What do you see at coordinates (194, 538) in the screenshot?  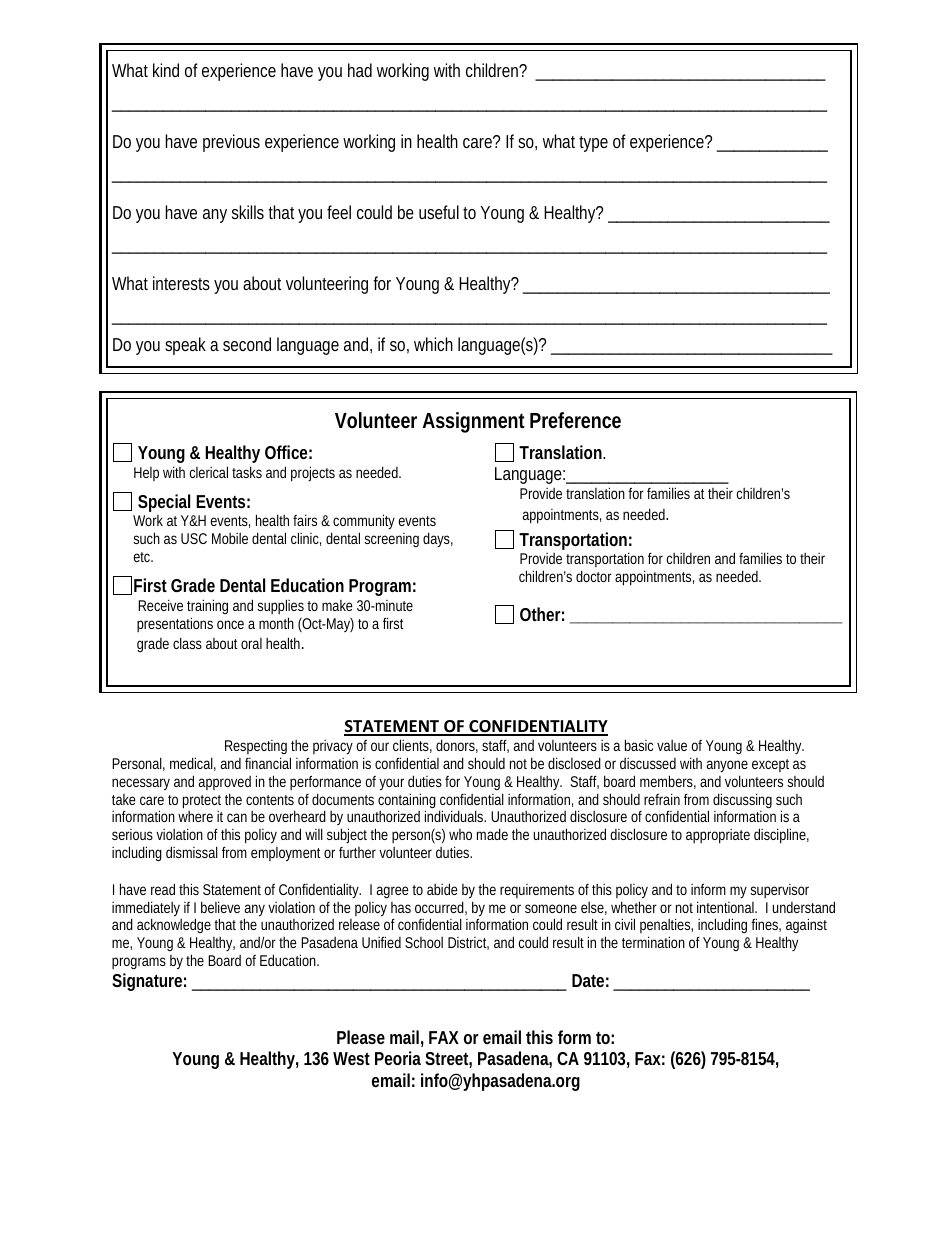 I see `USC` at bounding box center [194, 538].
